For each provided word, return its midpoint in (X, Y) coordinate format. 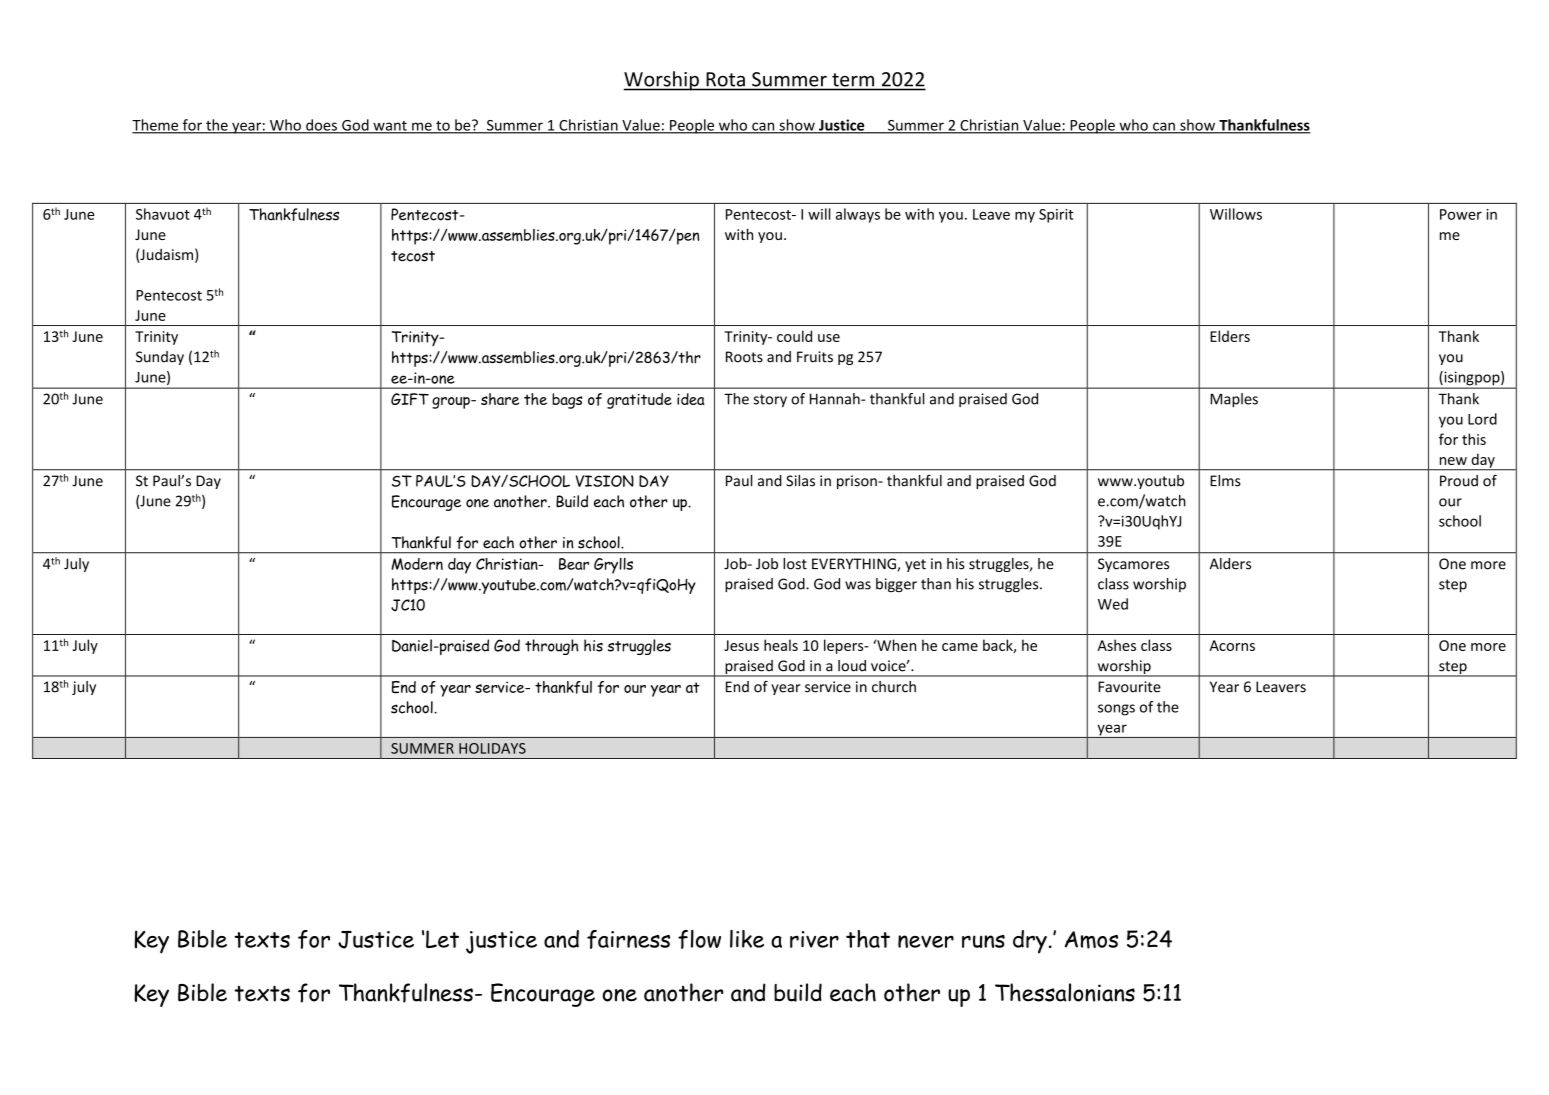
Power (1461, 214)
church (894, 687)
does (321, 126)
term (853, 80)
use (829, 338)
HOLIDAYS (492, 748)
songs (1116, 710)
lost (795, 564)
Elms (1225, 481)
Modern (417, 564)
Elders (1230, 336)
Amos (1091, 940)
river (814, 939)
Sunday (160, 358)
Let (442, 939)
